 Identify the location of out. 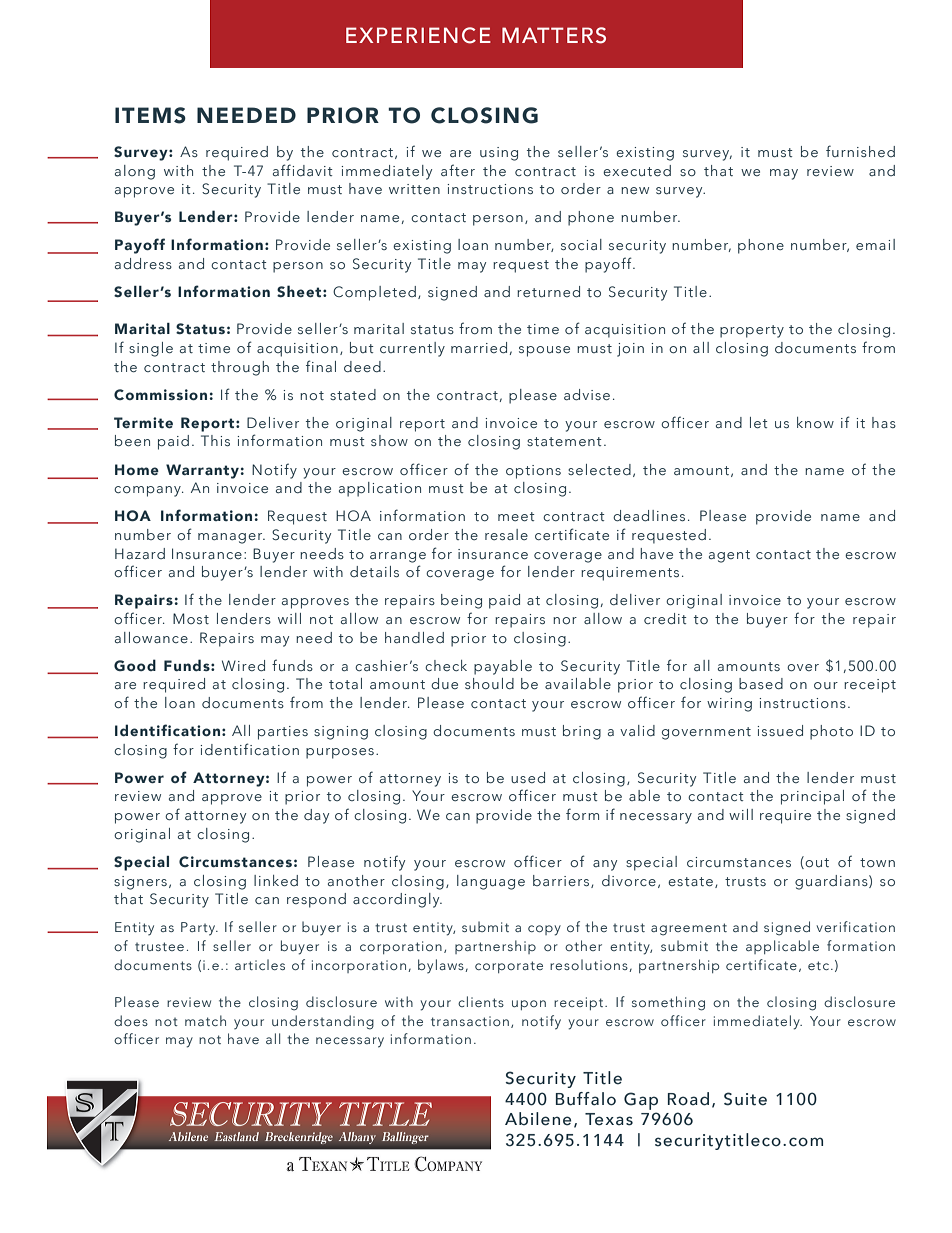
(817, 862).
